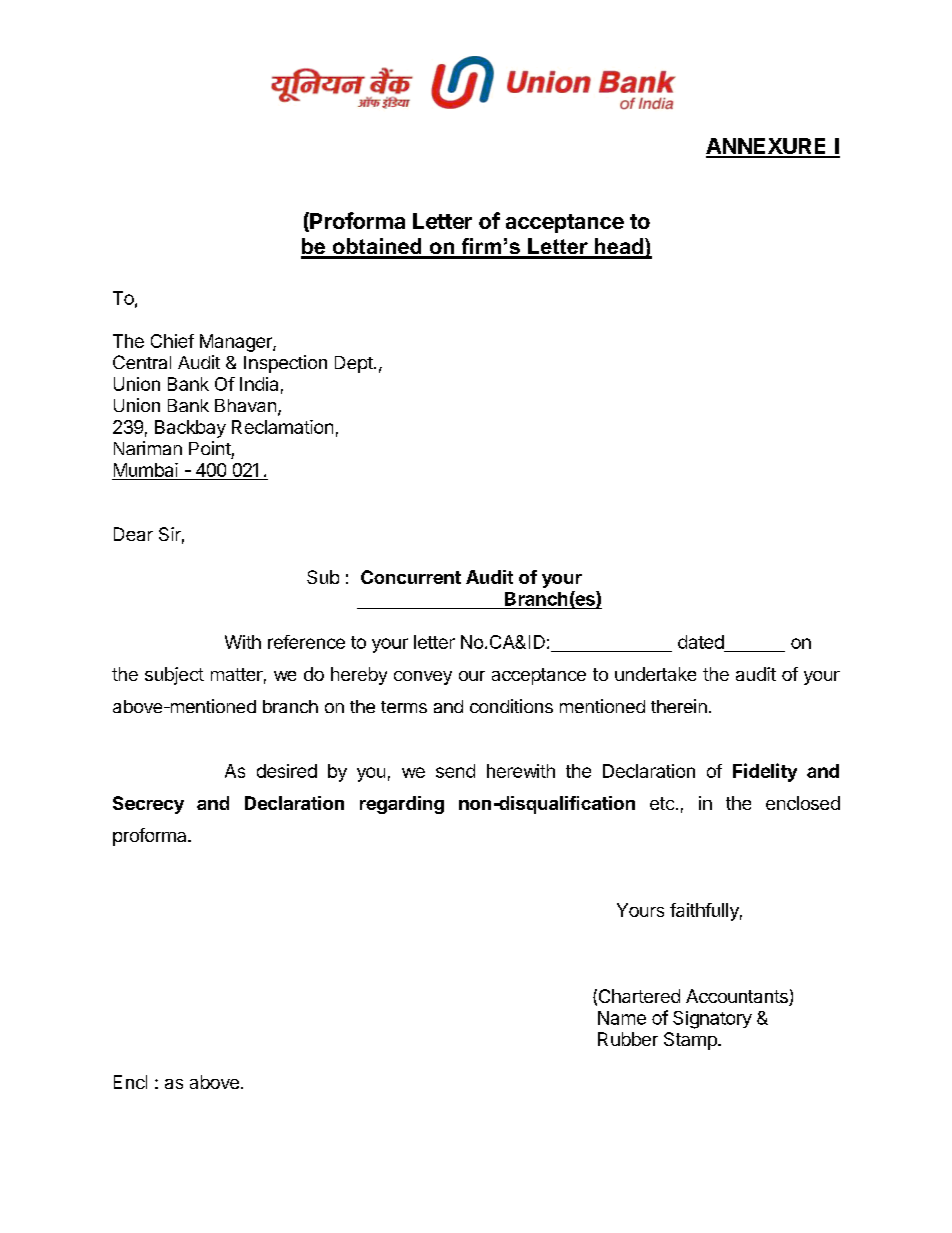  I want to click on etc, so click(662, 803).
